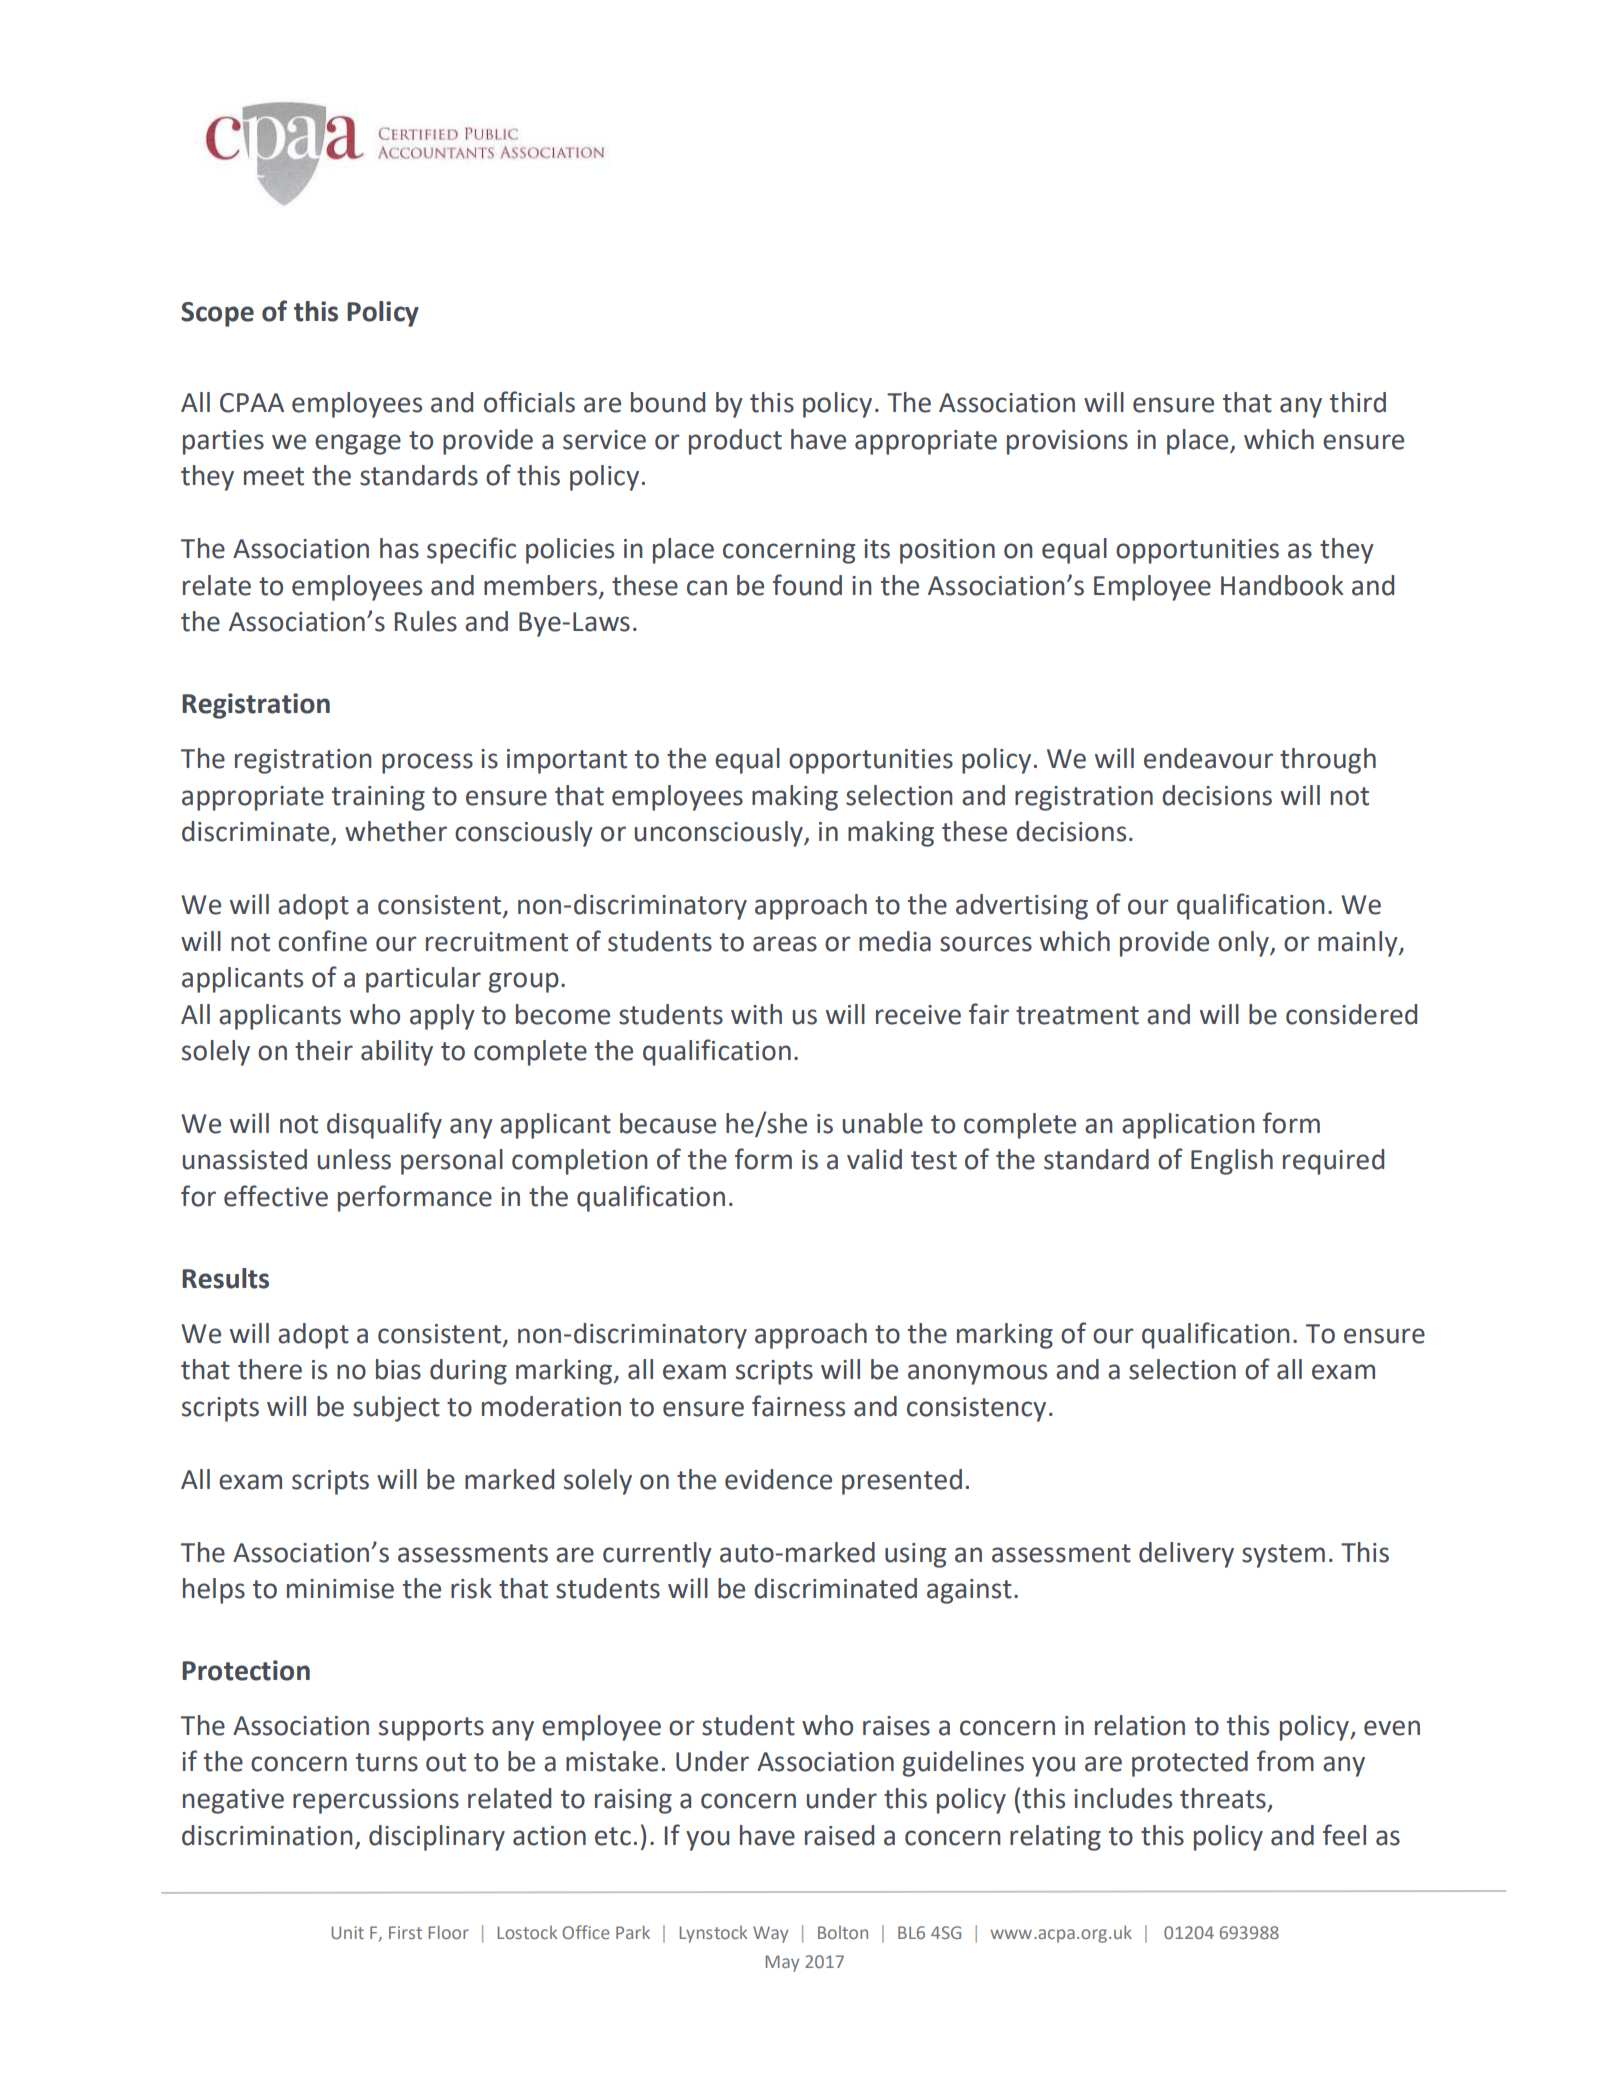  What do you see at coordinates (358, 444) in the page?
I see `engage` at bounding box center [358, 444].
